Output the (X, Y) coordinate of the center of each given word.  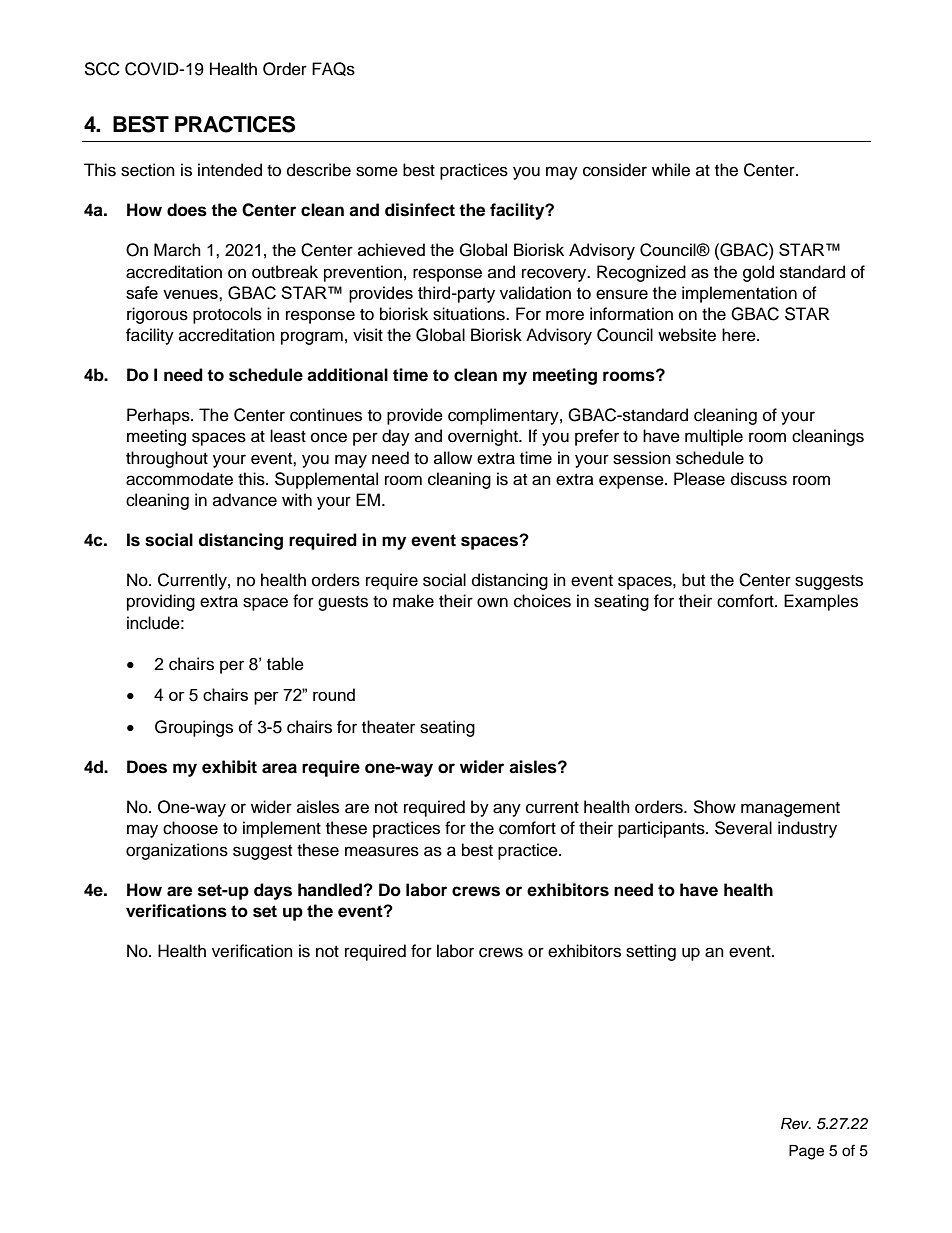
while (671, 170)
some (377, 171)
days (273, 891)
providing (161, 602)
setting (651, 952)
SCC (102, 69)
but (693, 580)
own (492, 602)
